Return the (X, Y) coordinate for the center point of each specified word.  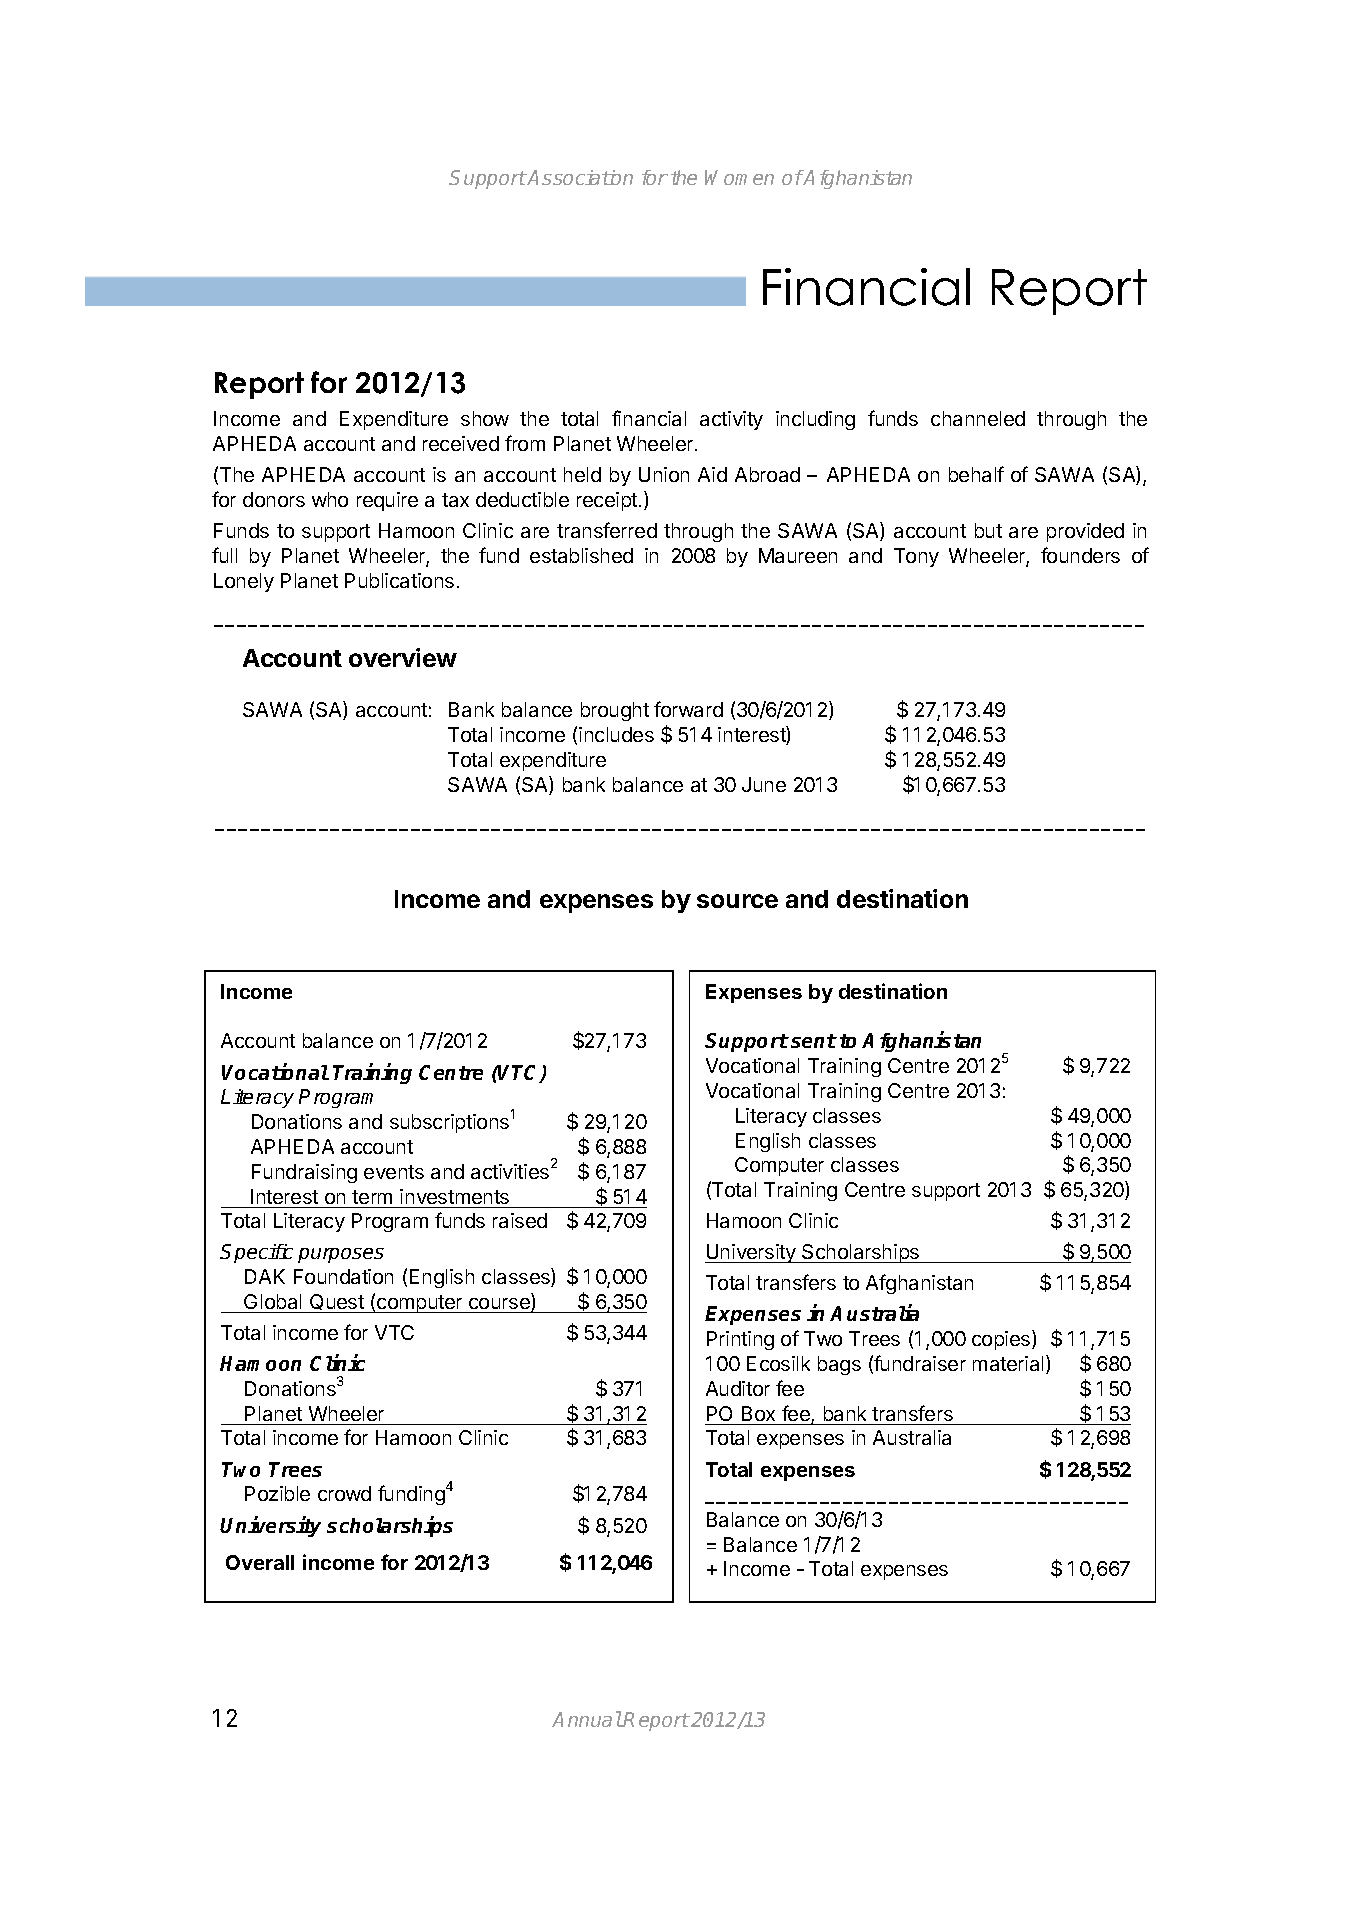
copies (1002, 1340)
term (372, 1197)
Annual (587, 1719)
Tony (916, 557)
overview (403, 657)
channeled (978, 418)
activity (731, 420)
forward (688, 709)
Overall (260, 1562)
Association (579, 177)
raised (520, 1220)
